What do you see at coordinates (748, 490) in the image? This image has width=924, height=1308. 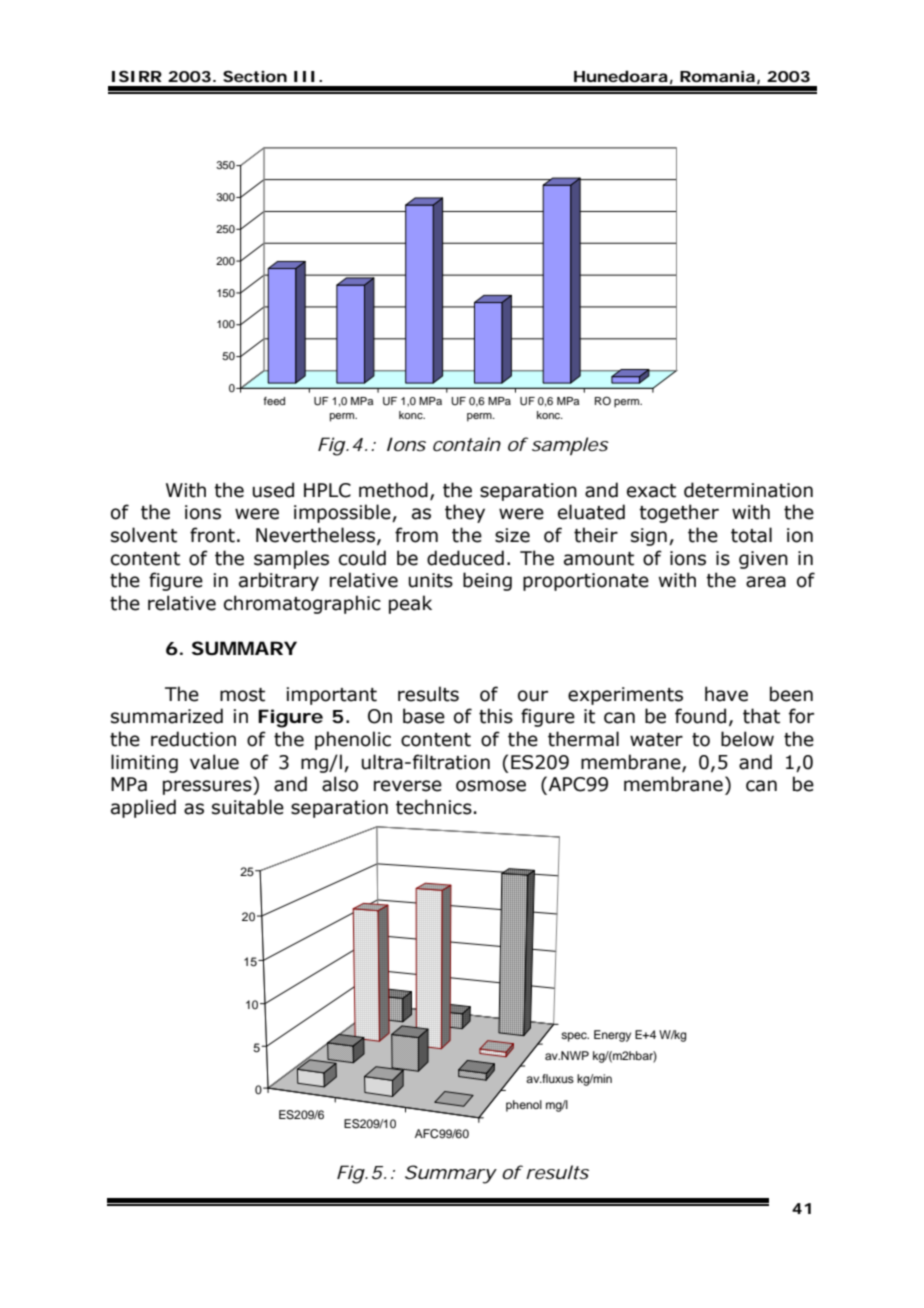 I see `determination` at bounding box center [748, 490].
